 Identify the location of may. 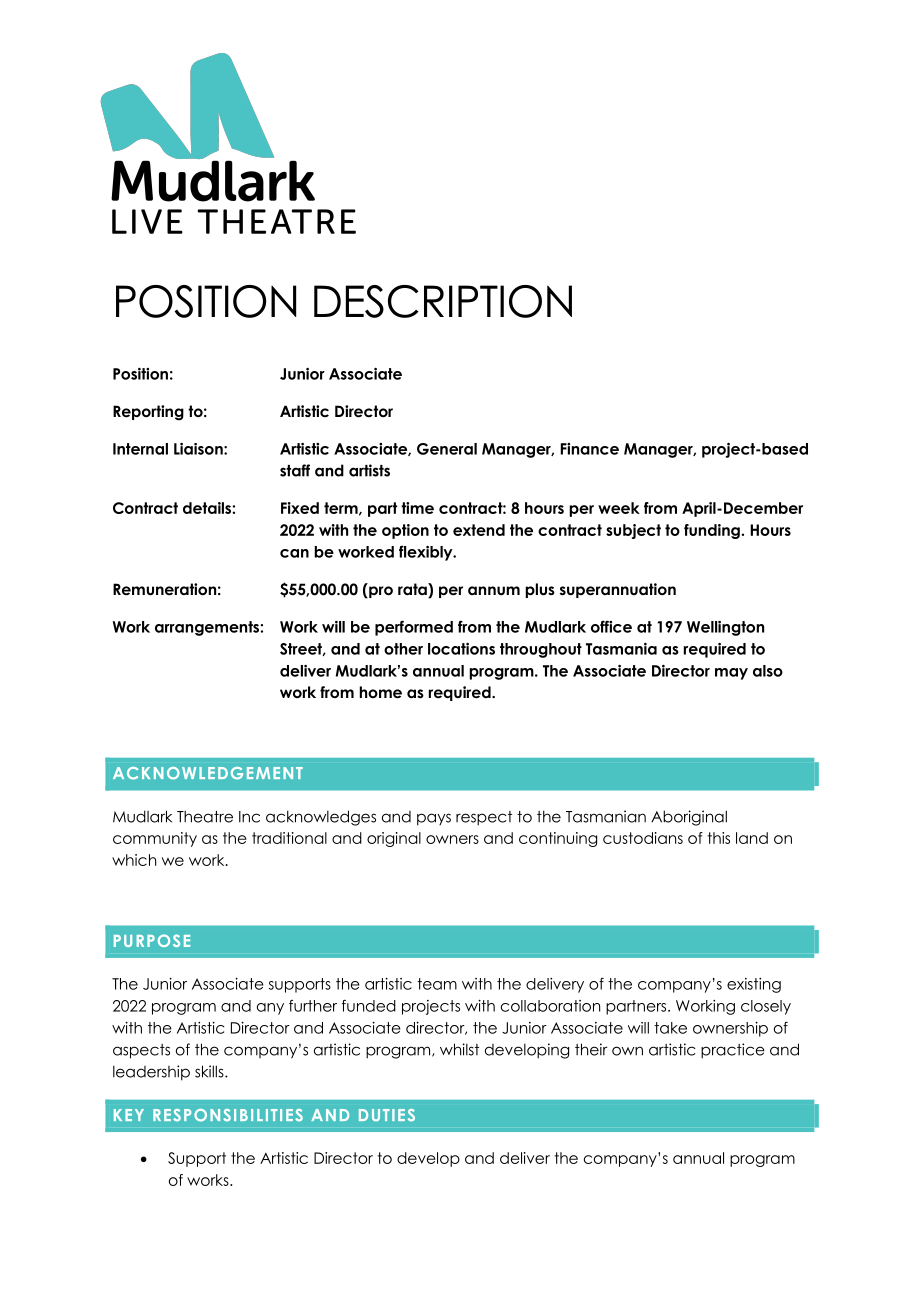
(731, 674).
